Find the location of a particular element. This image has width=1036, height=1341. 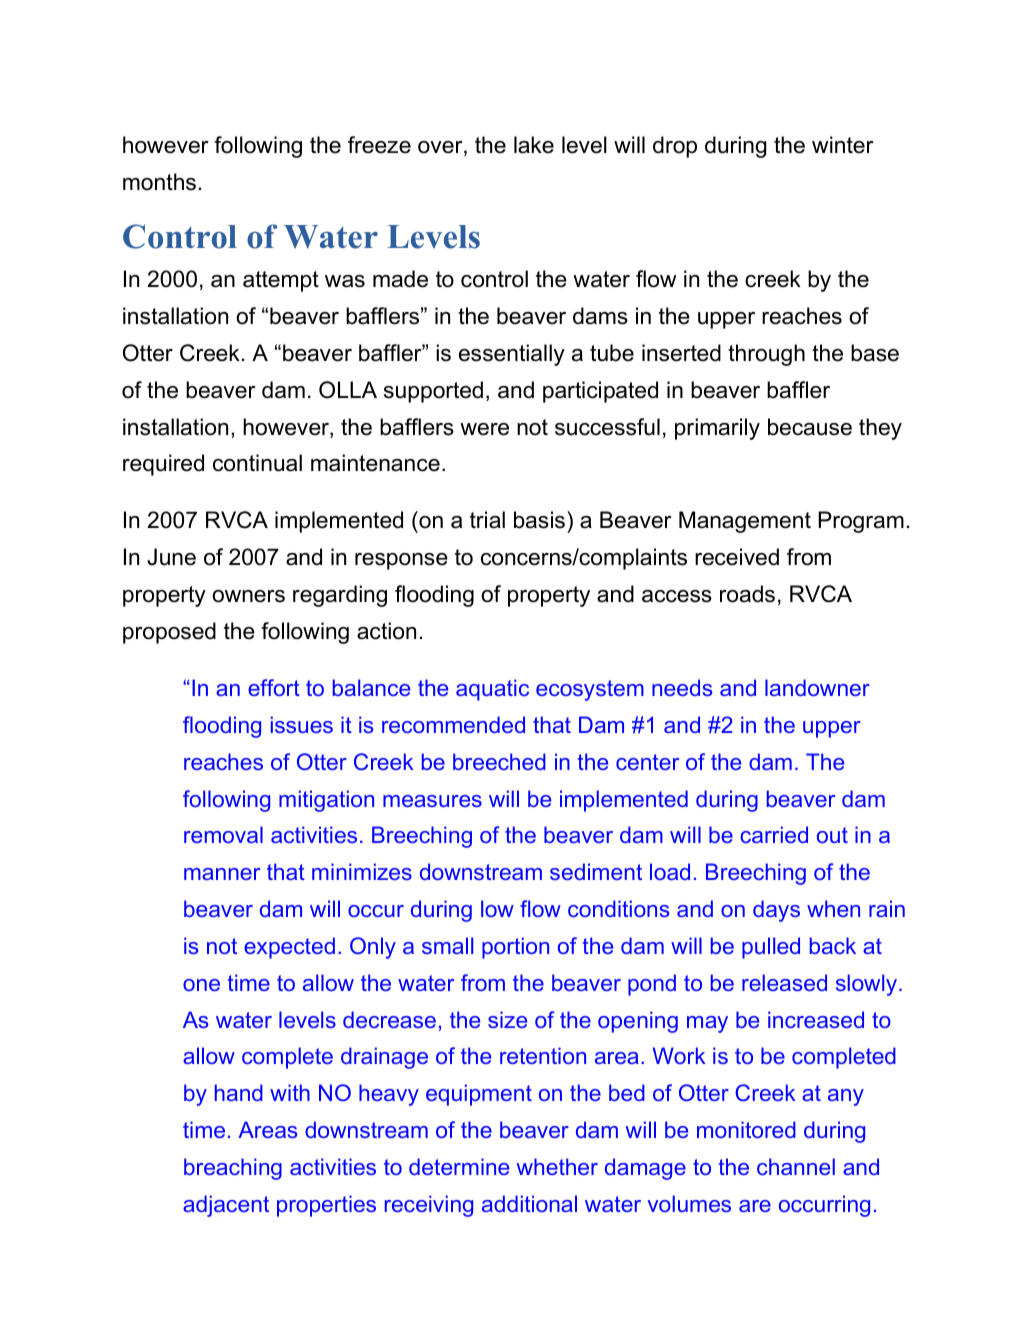

lake is located at coordinates (534, 145).
